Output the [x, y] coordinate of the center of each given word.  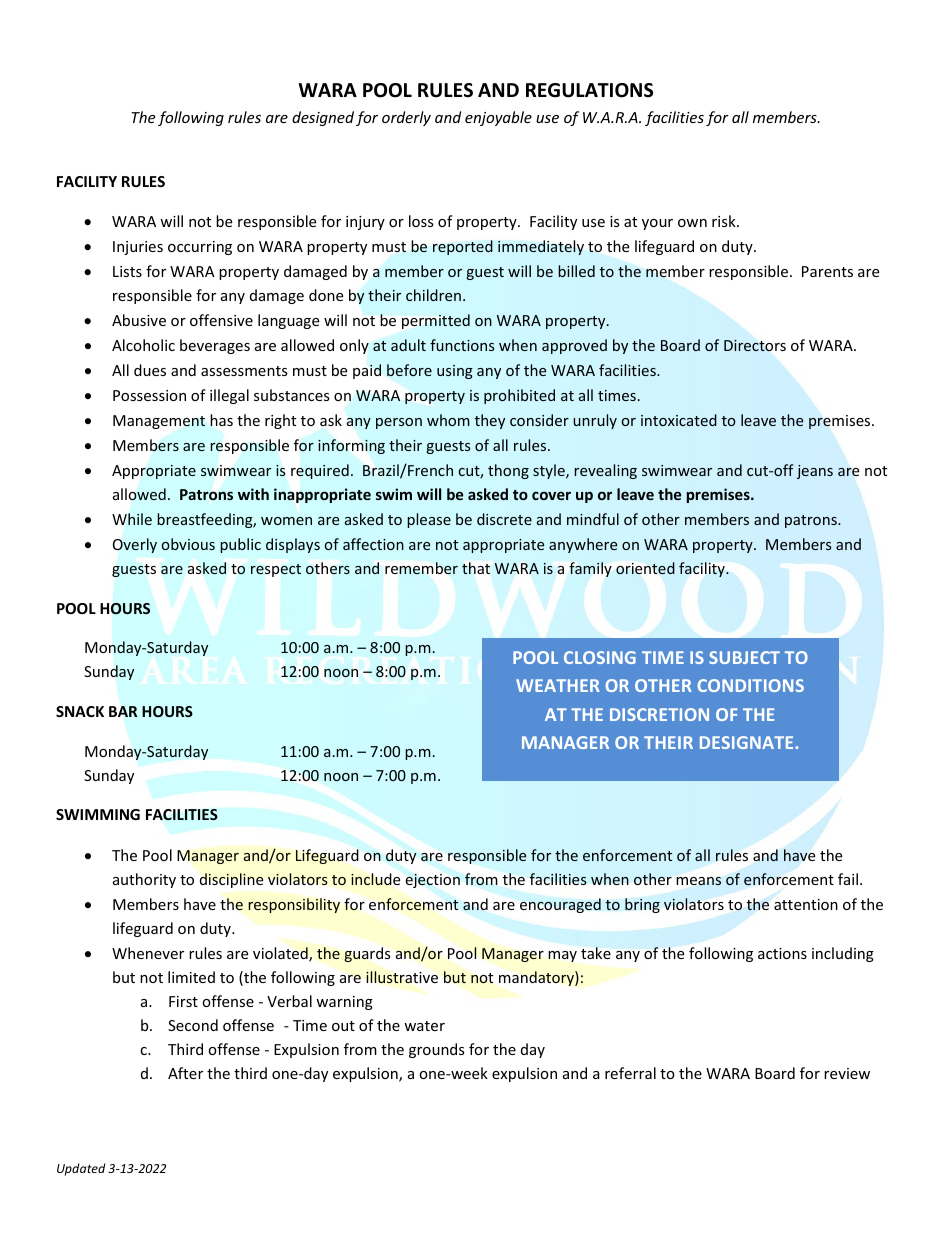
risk [725, 221]
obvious [188, 544]
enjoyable [498, 118]
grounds [437, 1050]
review [847, 1073]
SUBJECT [744, 657]
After [185, 1073]
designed [323, 118]
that [476, 568]
